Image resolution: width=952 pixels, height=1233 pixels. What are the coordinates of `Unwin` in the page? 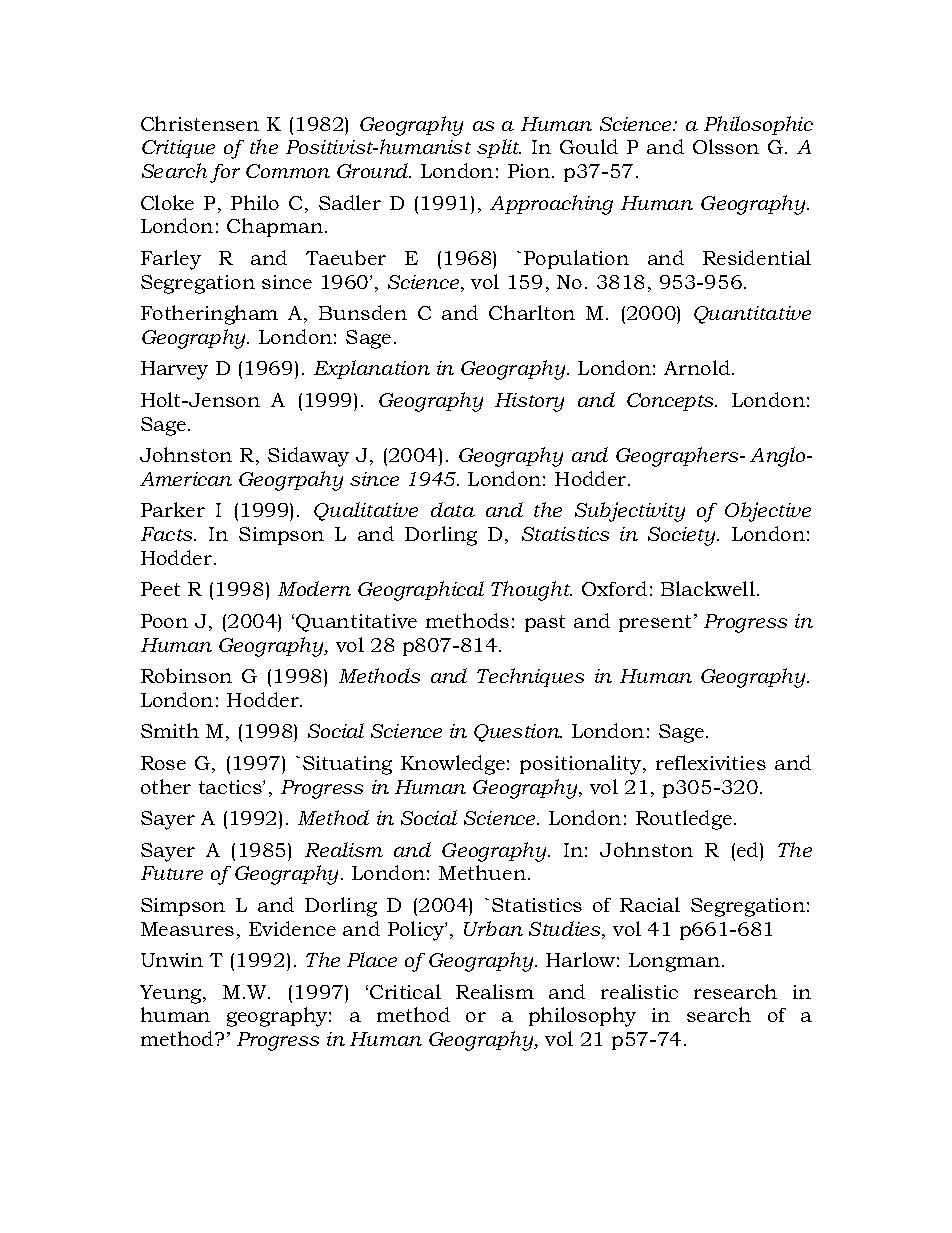 It's located at (172, 960).
